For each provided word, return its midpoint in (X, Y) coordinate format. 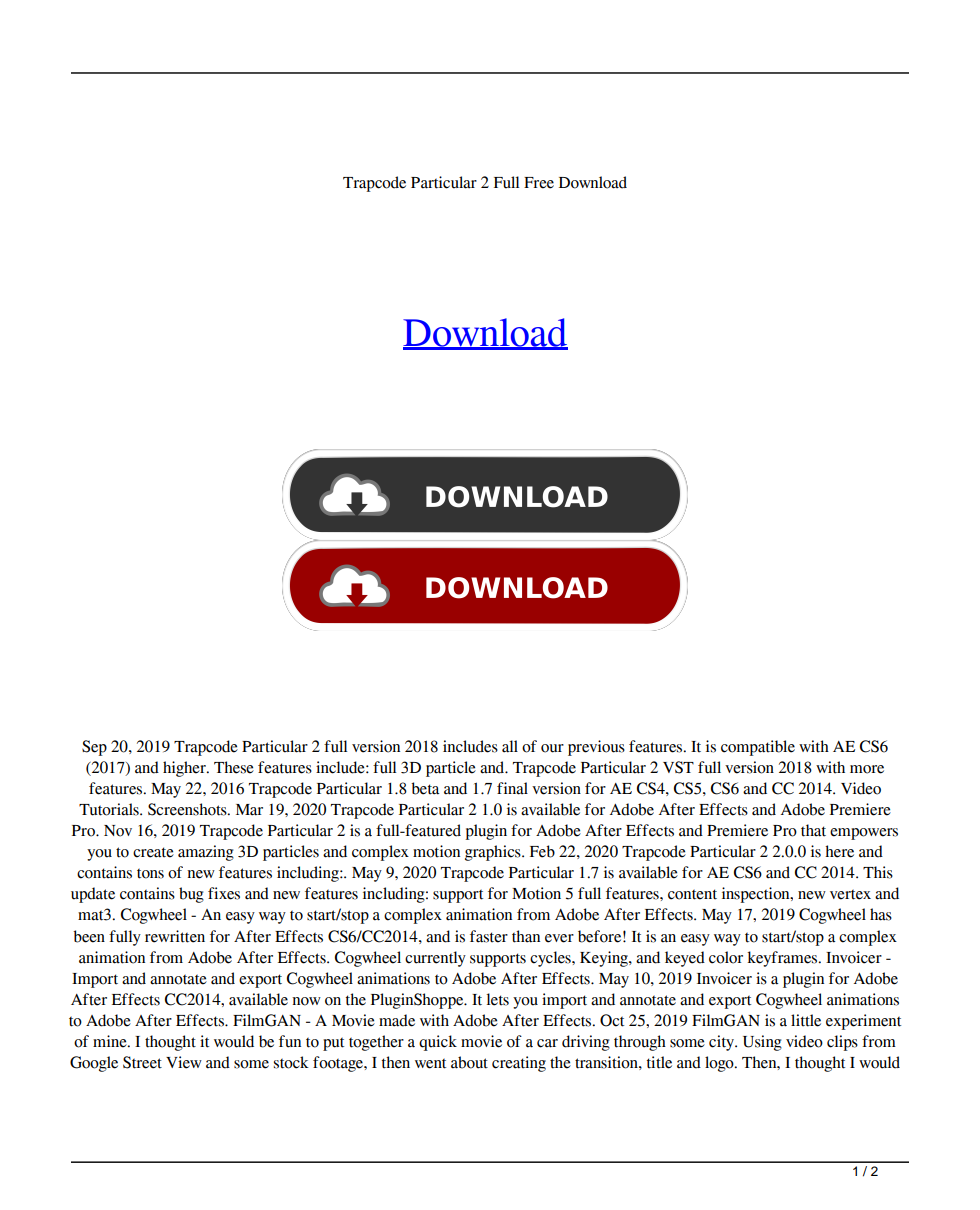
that (813, 830)
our (552, 748)
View (184, 1062)
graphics (494, 853)
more (867, 769)
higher (185, 769)
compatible (758, 748)
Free (539, 183)
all (510, 746)
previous (596, 748)
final (512, 788)
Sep (94, 748)
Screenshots (188, 809)
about (469, 1062)
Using (762, 1043)
